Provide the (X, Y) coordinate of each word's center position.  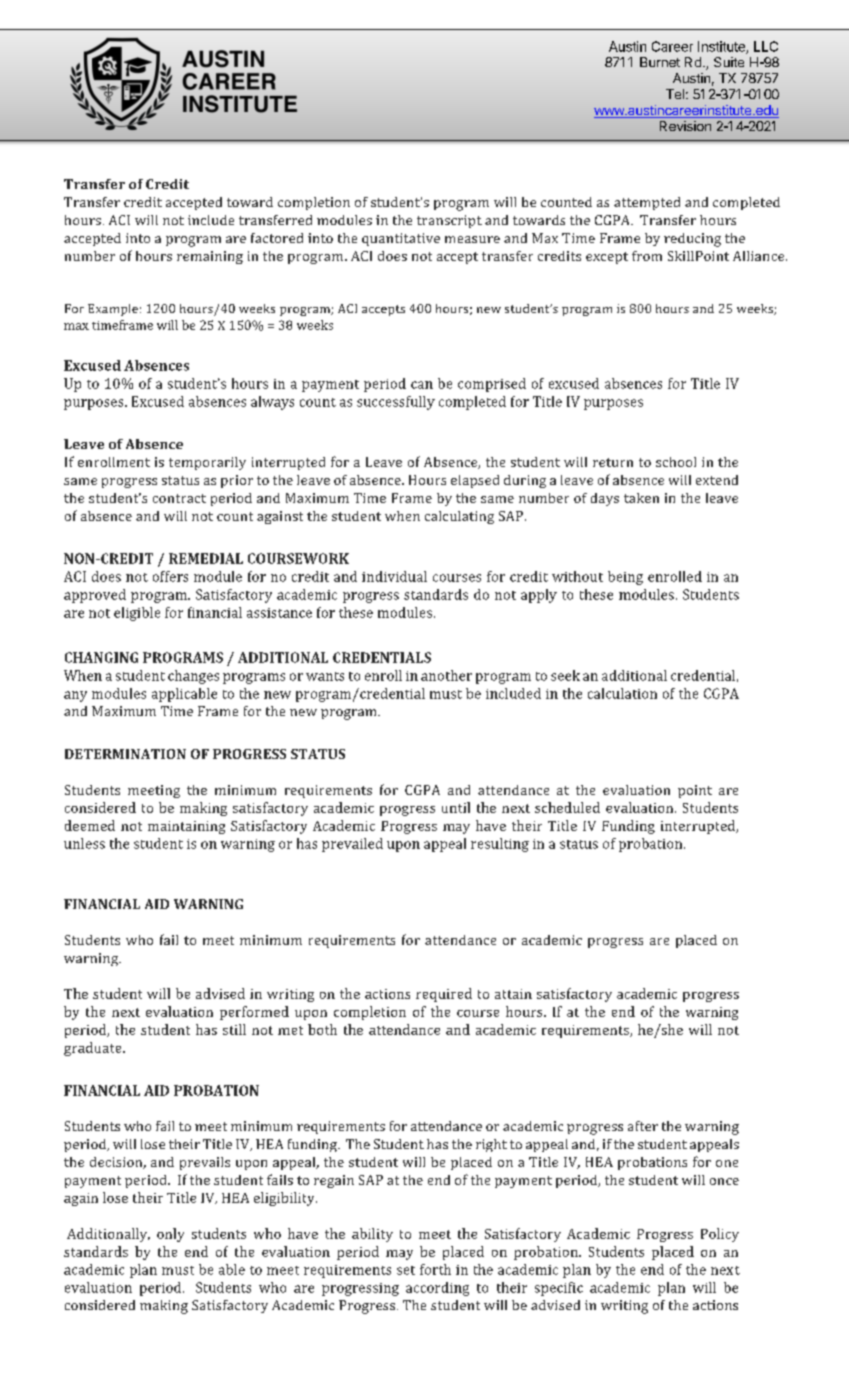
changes (193, 677)
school (676, 462)
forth (435, 1269)
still (234, 1029)
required (444, 995)
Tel (675, 94)
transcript (449, 221)
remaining (210, 257)
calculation (622, 693)
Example (113, 310)
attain (513, 994)
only (170, 1235)
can (422, 385)
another (446, 675)
